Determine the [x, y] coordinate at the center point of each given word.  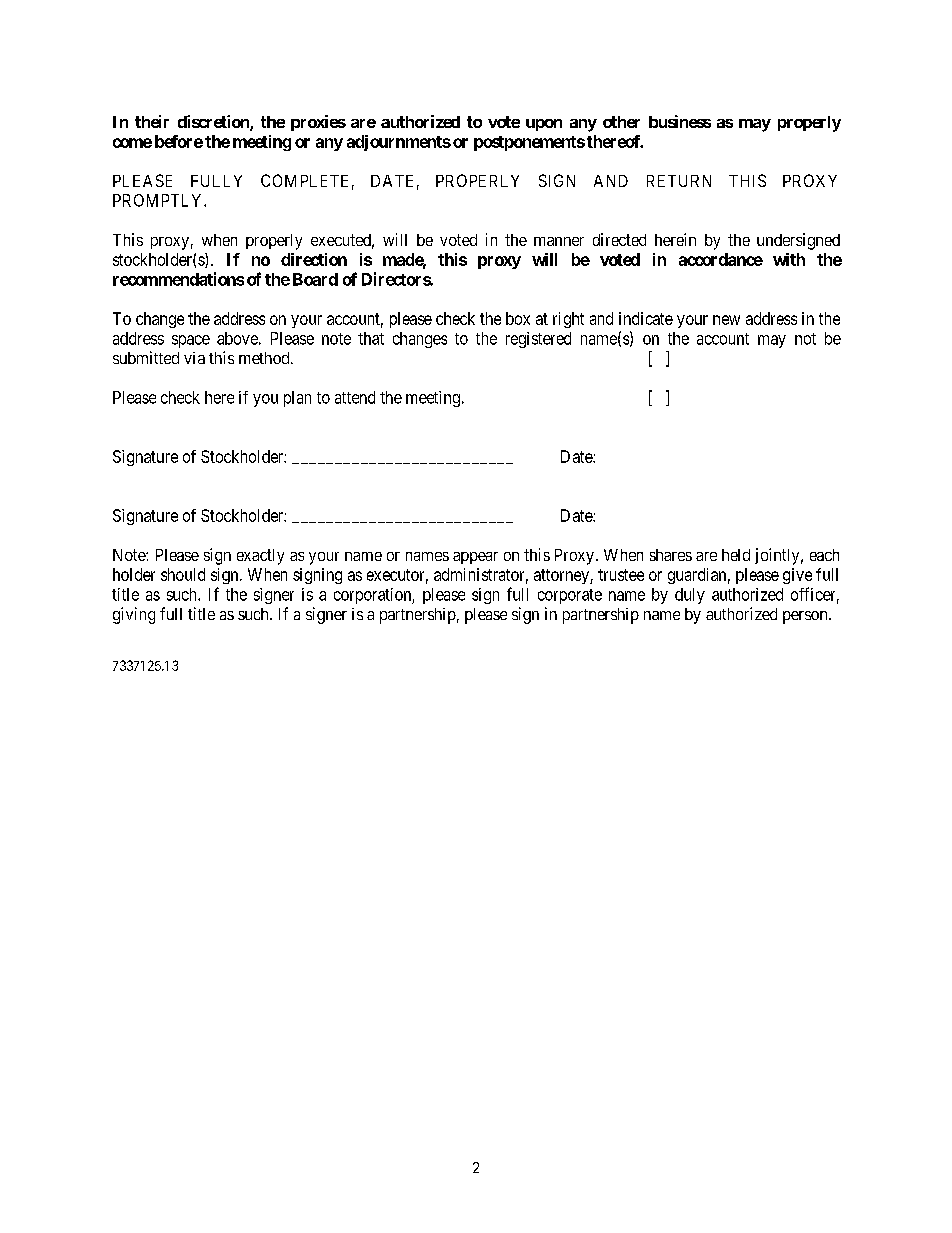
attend [355, 397]
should [183, 574]
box [518, 318]
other [621, 122]
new [726, 320]
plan [297, 399]
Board [315, 279]
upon [544, 125]
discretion [214, 123]
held [736, 555]
